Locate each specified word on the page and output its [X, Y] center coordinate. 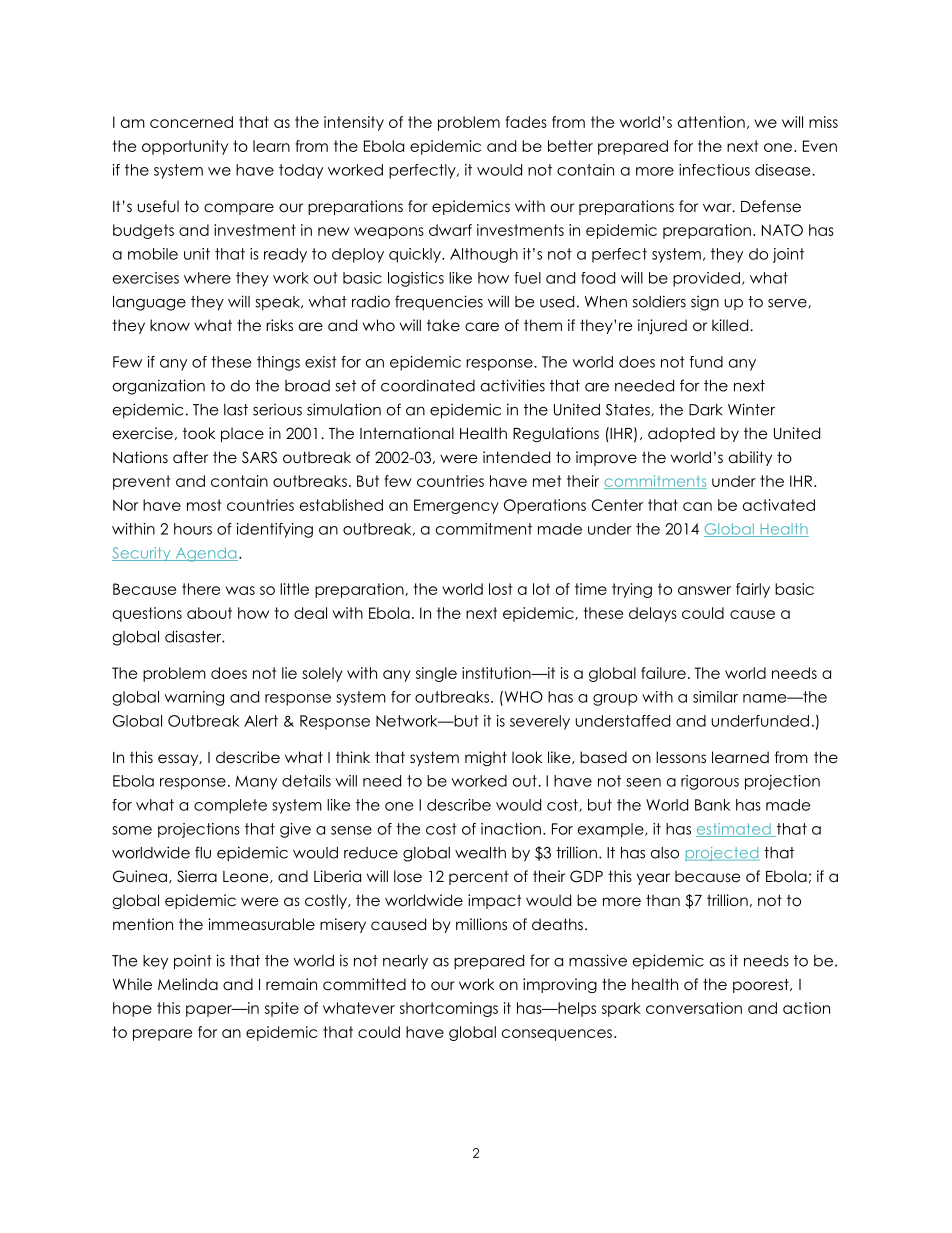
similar [715, 697]
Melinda [188, 984]
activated [779, 505]
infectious [714, 170]
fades [526, 122]
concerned [191, 122]
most [204, 505]
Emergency [456, 506]
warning [194, 698]
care [482, 326]
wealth [480, 853]
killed [731, 325]
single [436, 674]
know [170, 325]
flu [203, 852]
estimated [734, 830]
